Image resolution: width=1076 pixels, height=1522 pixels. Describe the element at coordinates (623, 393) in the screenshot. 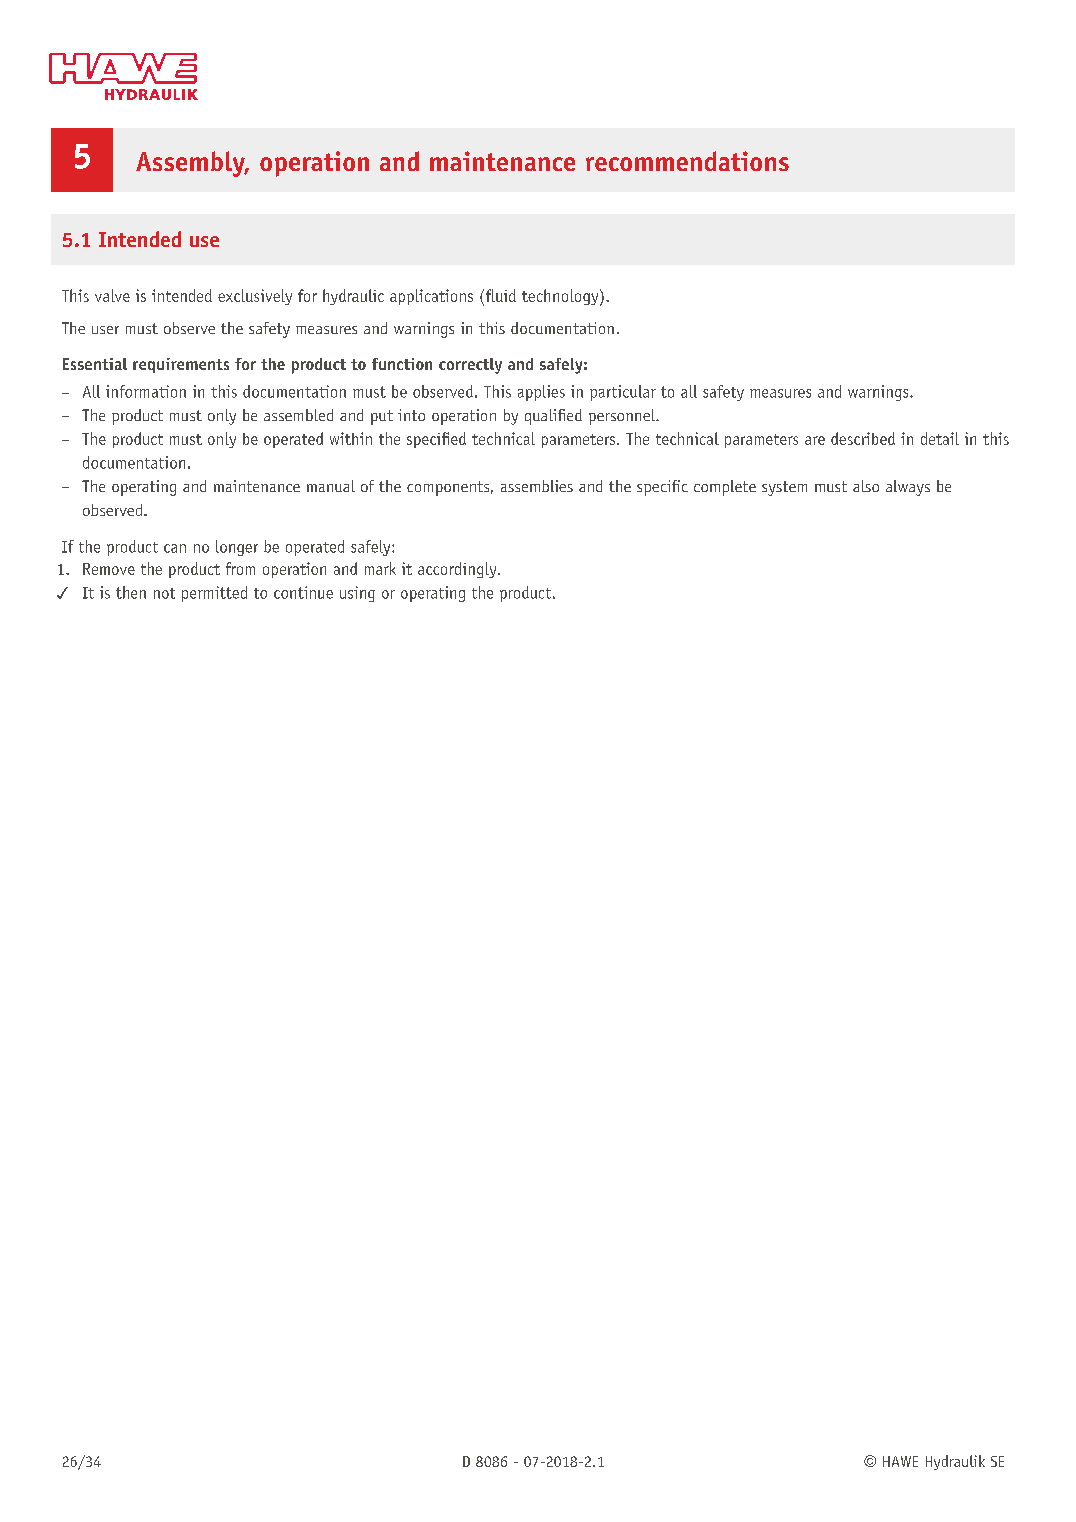

I see `particular` at that location.
